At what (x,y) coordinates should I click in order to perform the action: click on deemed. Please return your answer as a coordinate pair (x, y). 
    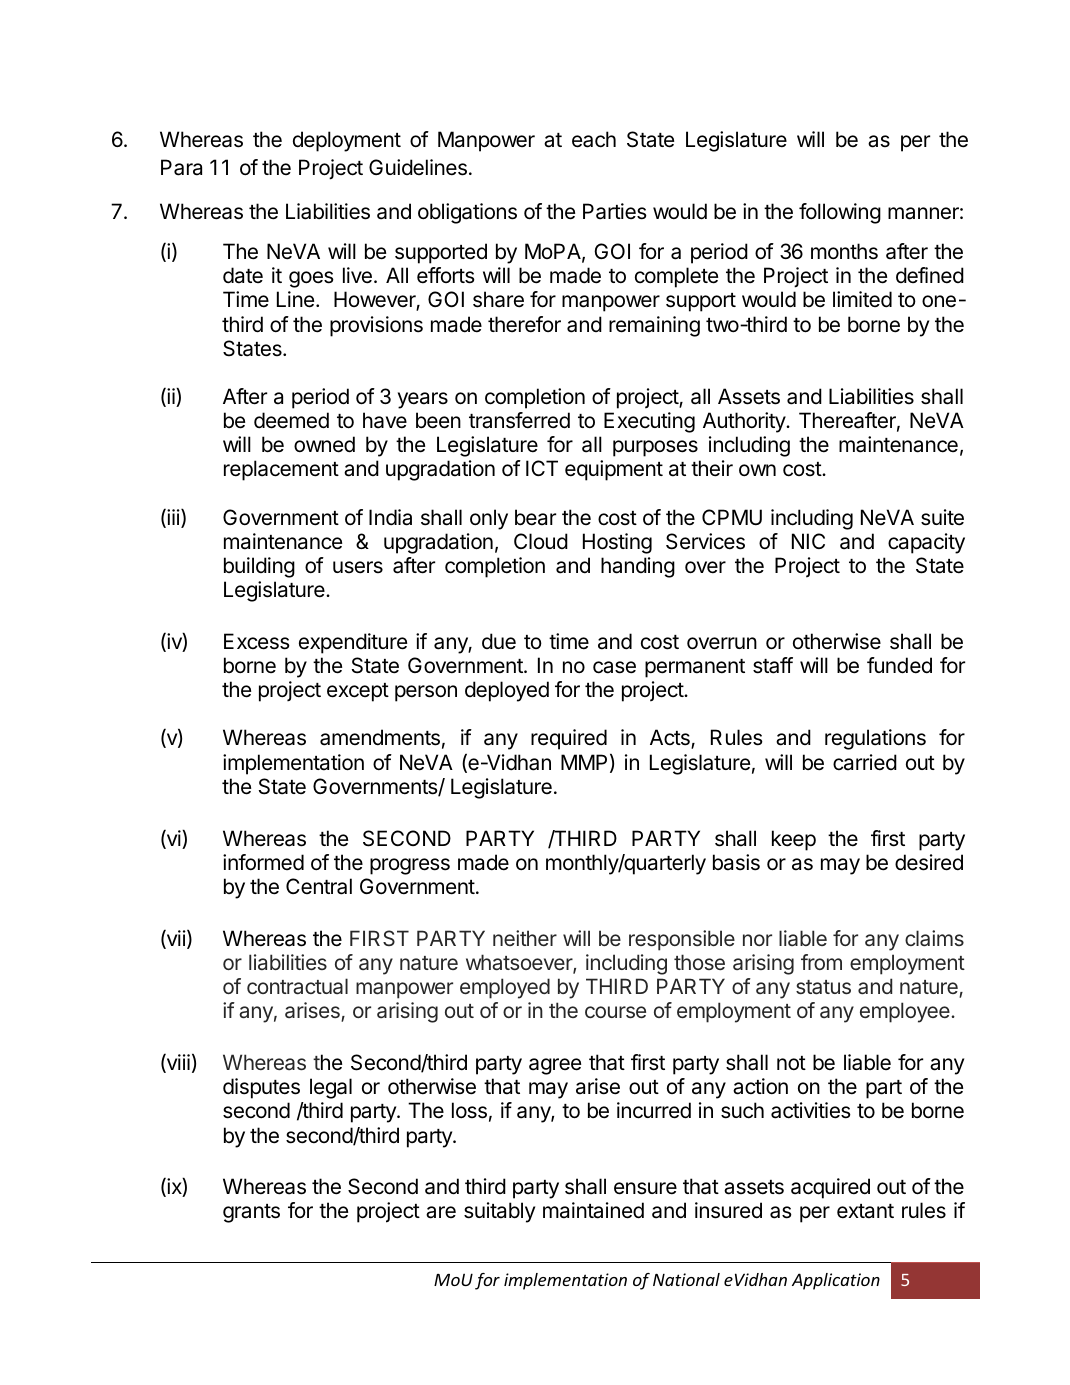
    Looking at the image, I should click on (291, 420).
